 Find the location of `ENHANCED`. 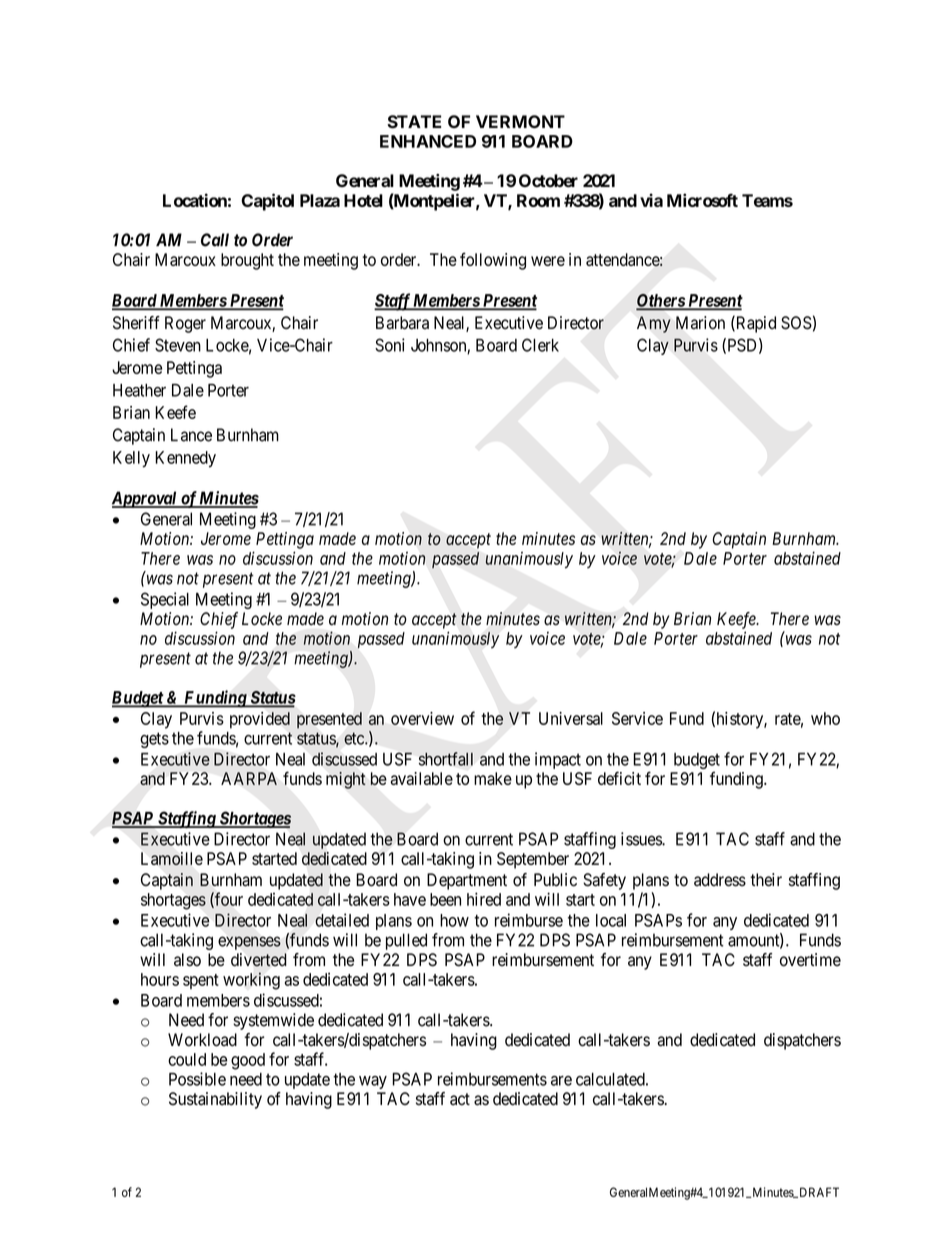

ENHANCED is located at coordinates (428, 141).
